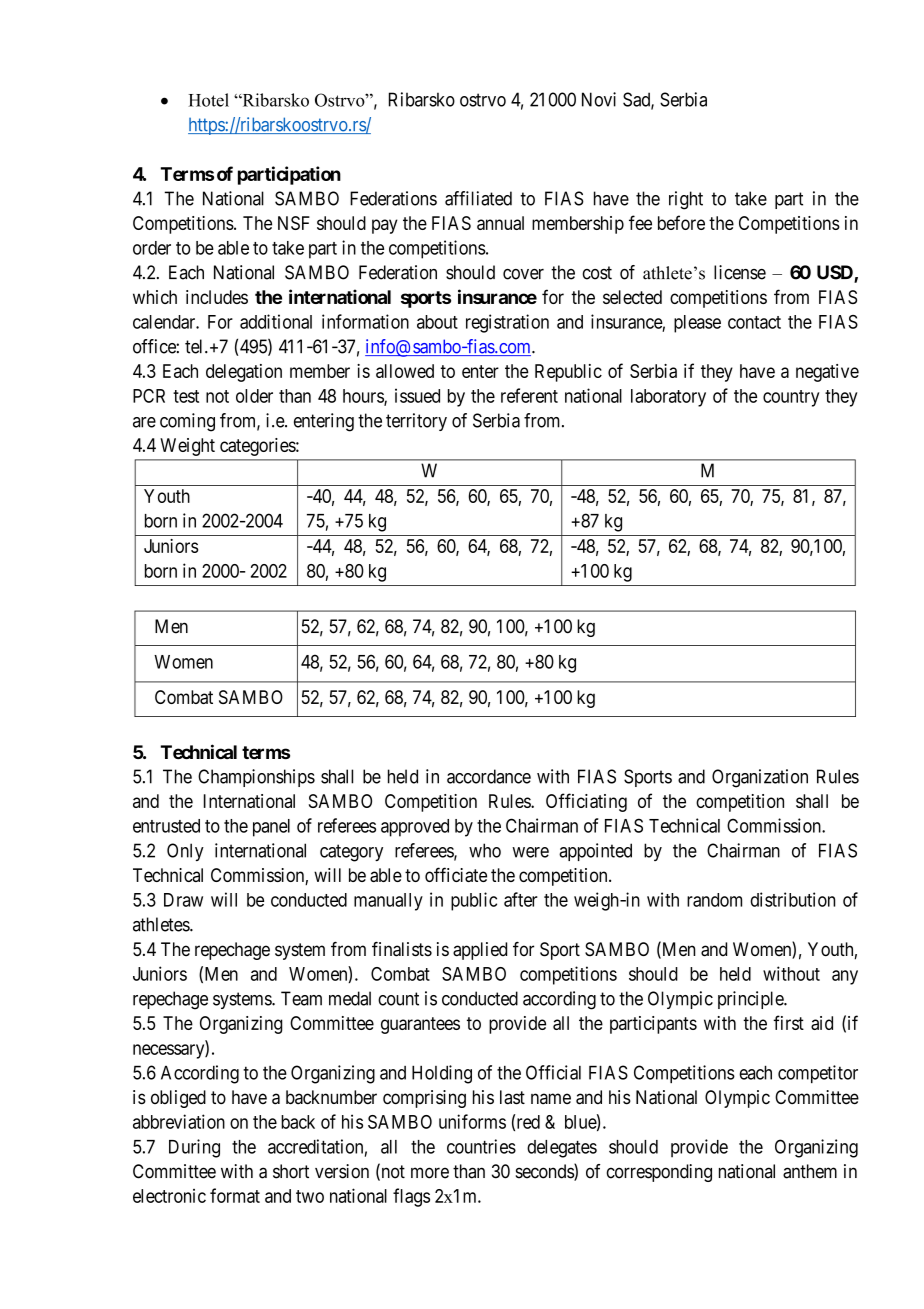  What do you see at coordinates (256, 778) in the page?
I see `Championships` at bounding box center [256, 778].
